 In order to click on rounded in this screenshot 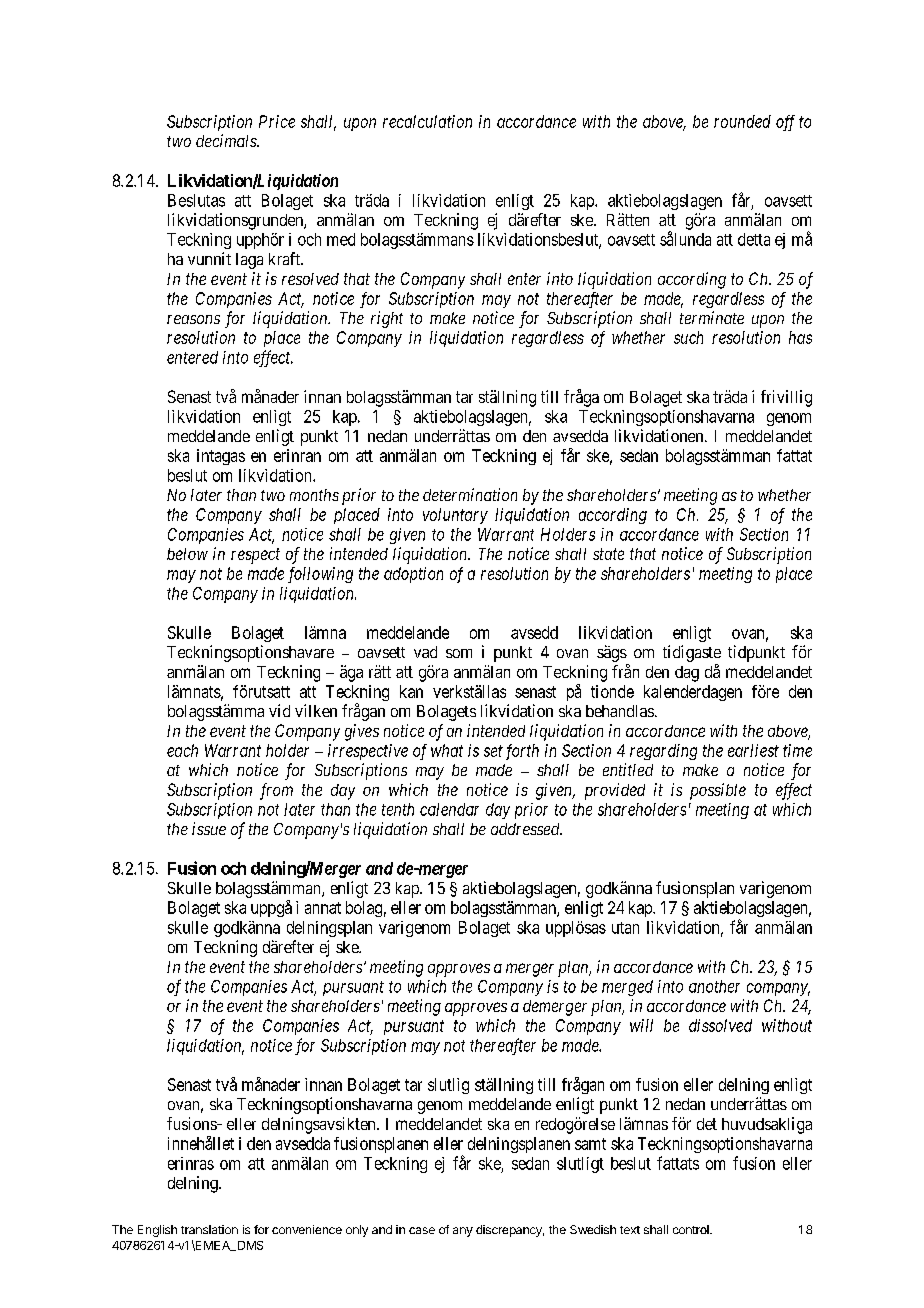, I will do `click(742, 121)`.
